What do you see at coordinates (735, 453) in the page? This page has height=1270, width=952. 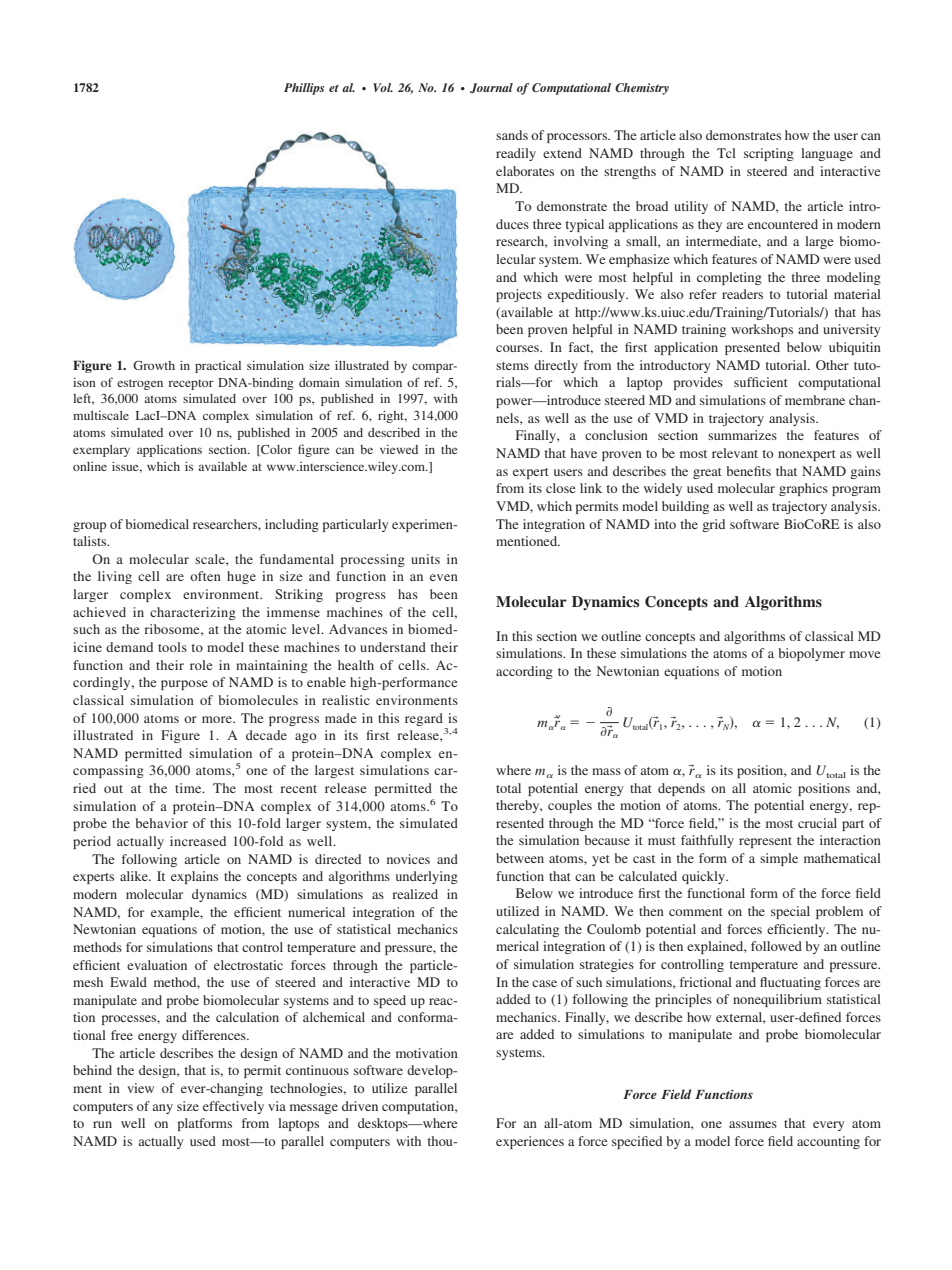 I see `relevant` at bounding box center [735, 453].
